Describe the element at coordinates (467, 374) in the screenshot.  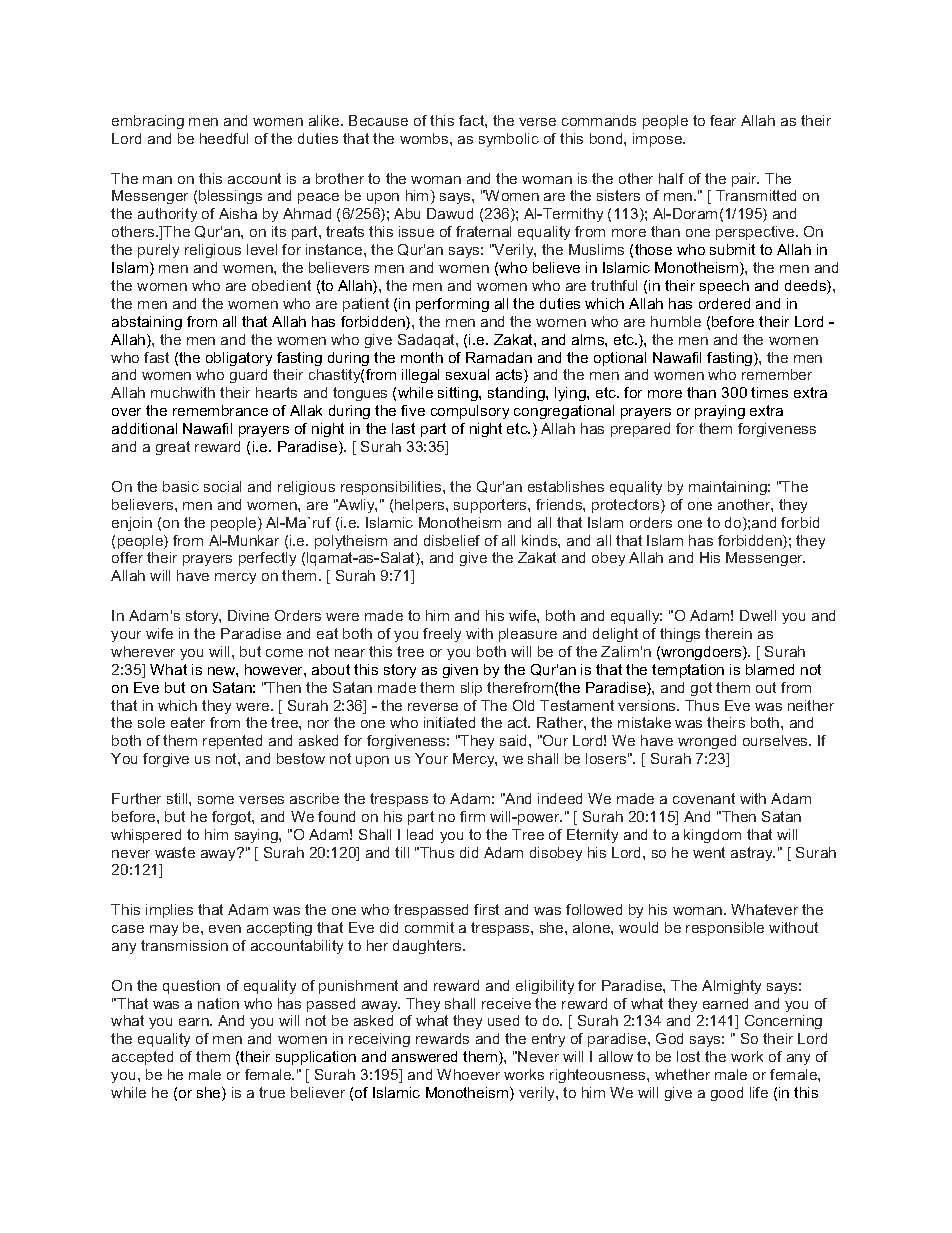
I see `sexual` at that location.
